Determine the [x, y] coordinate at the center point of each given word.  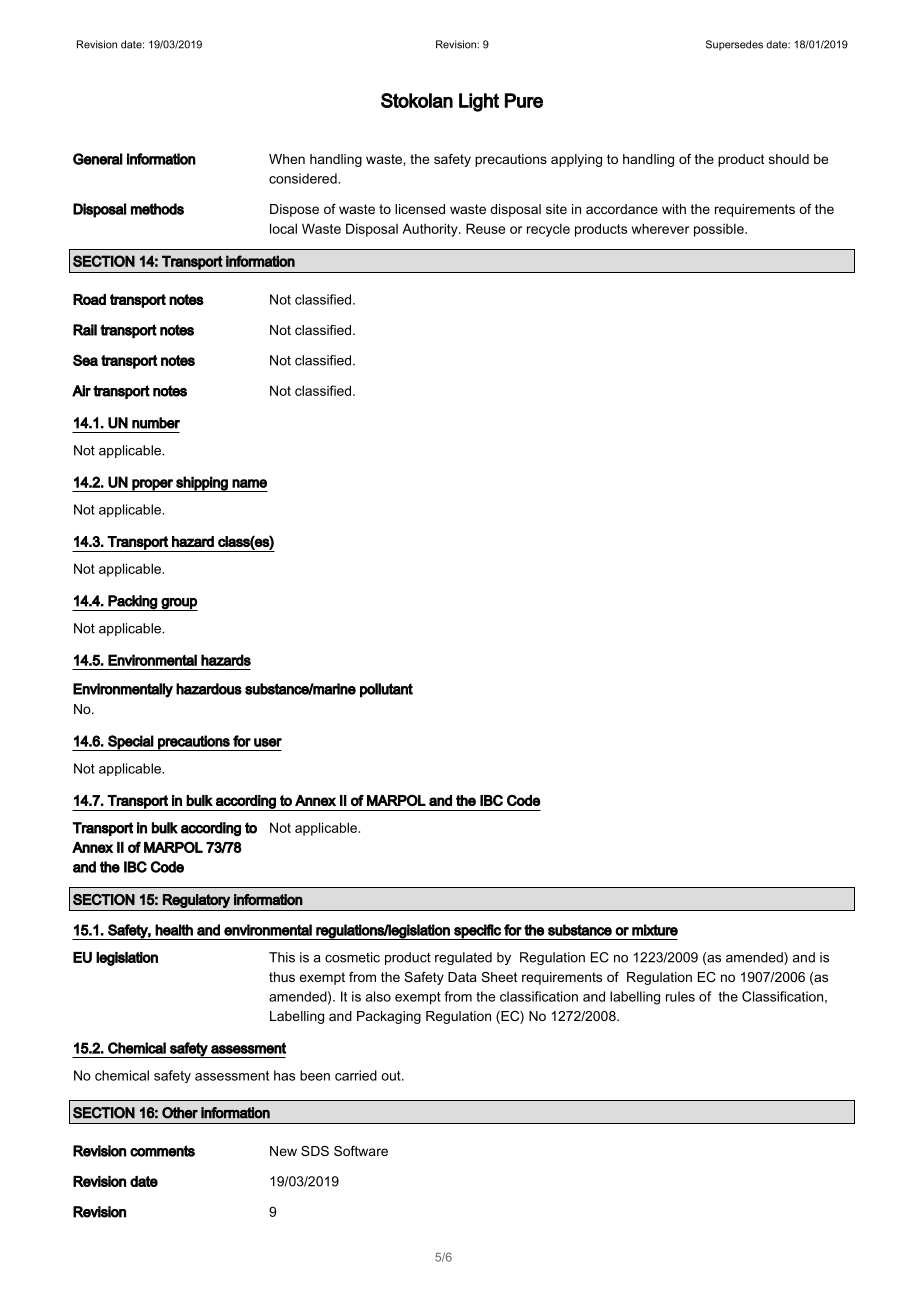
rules [680, 996]
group [178, 604]
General [98, 159]
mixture [655, 930]
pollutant [386, 690]
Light [479, 102]
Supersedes [734, 45]
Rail [85, 330]
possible [720, 230]
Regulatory [196, 901]
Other [180, 1113]
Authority [431, 230]
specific [477, 932]
